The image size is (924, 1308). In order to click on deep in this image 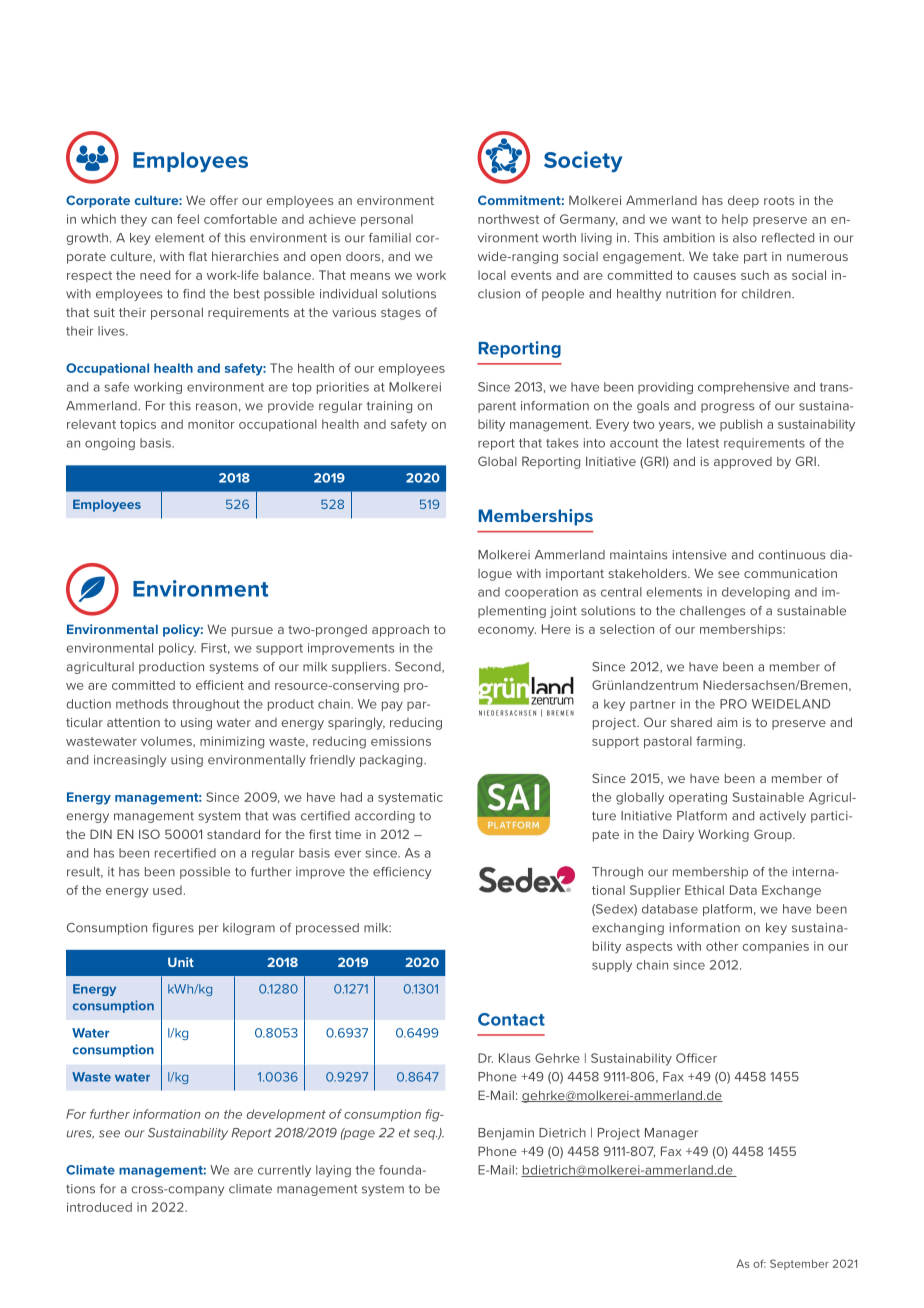, I will do `click(743, 201)`.
